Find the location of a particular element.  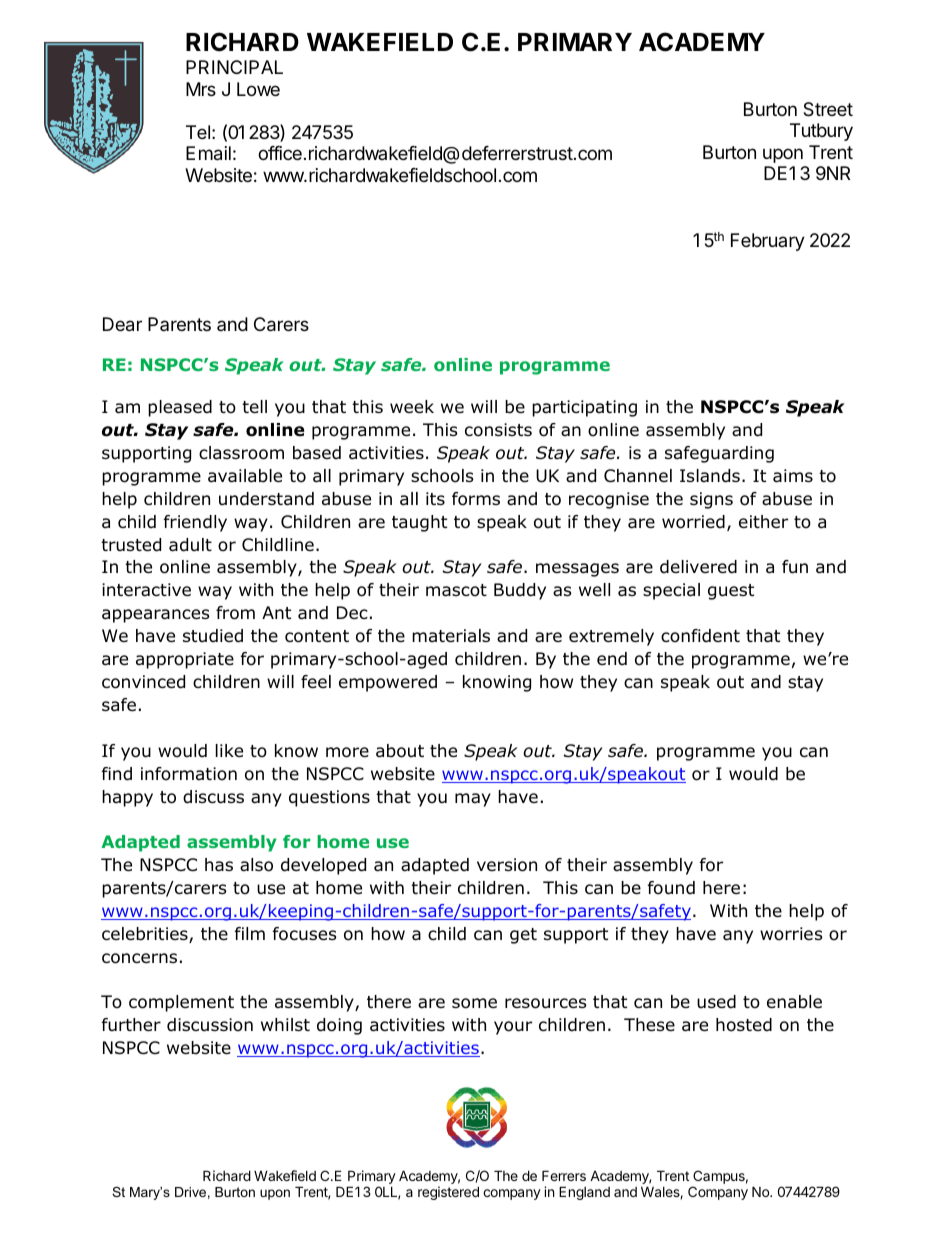

version is located at coordinates (507, 865).
